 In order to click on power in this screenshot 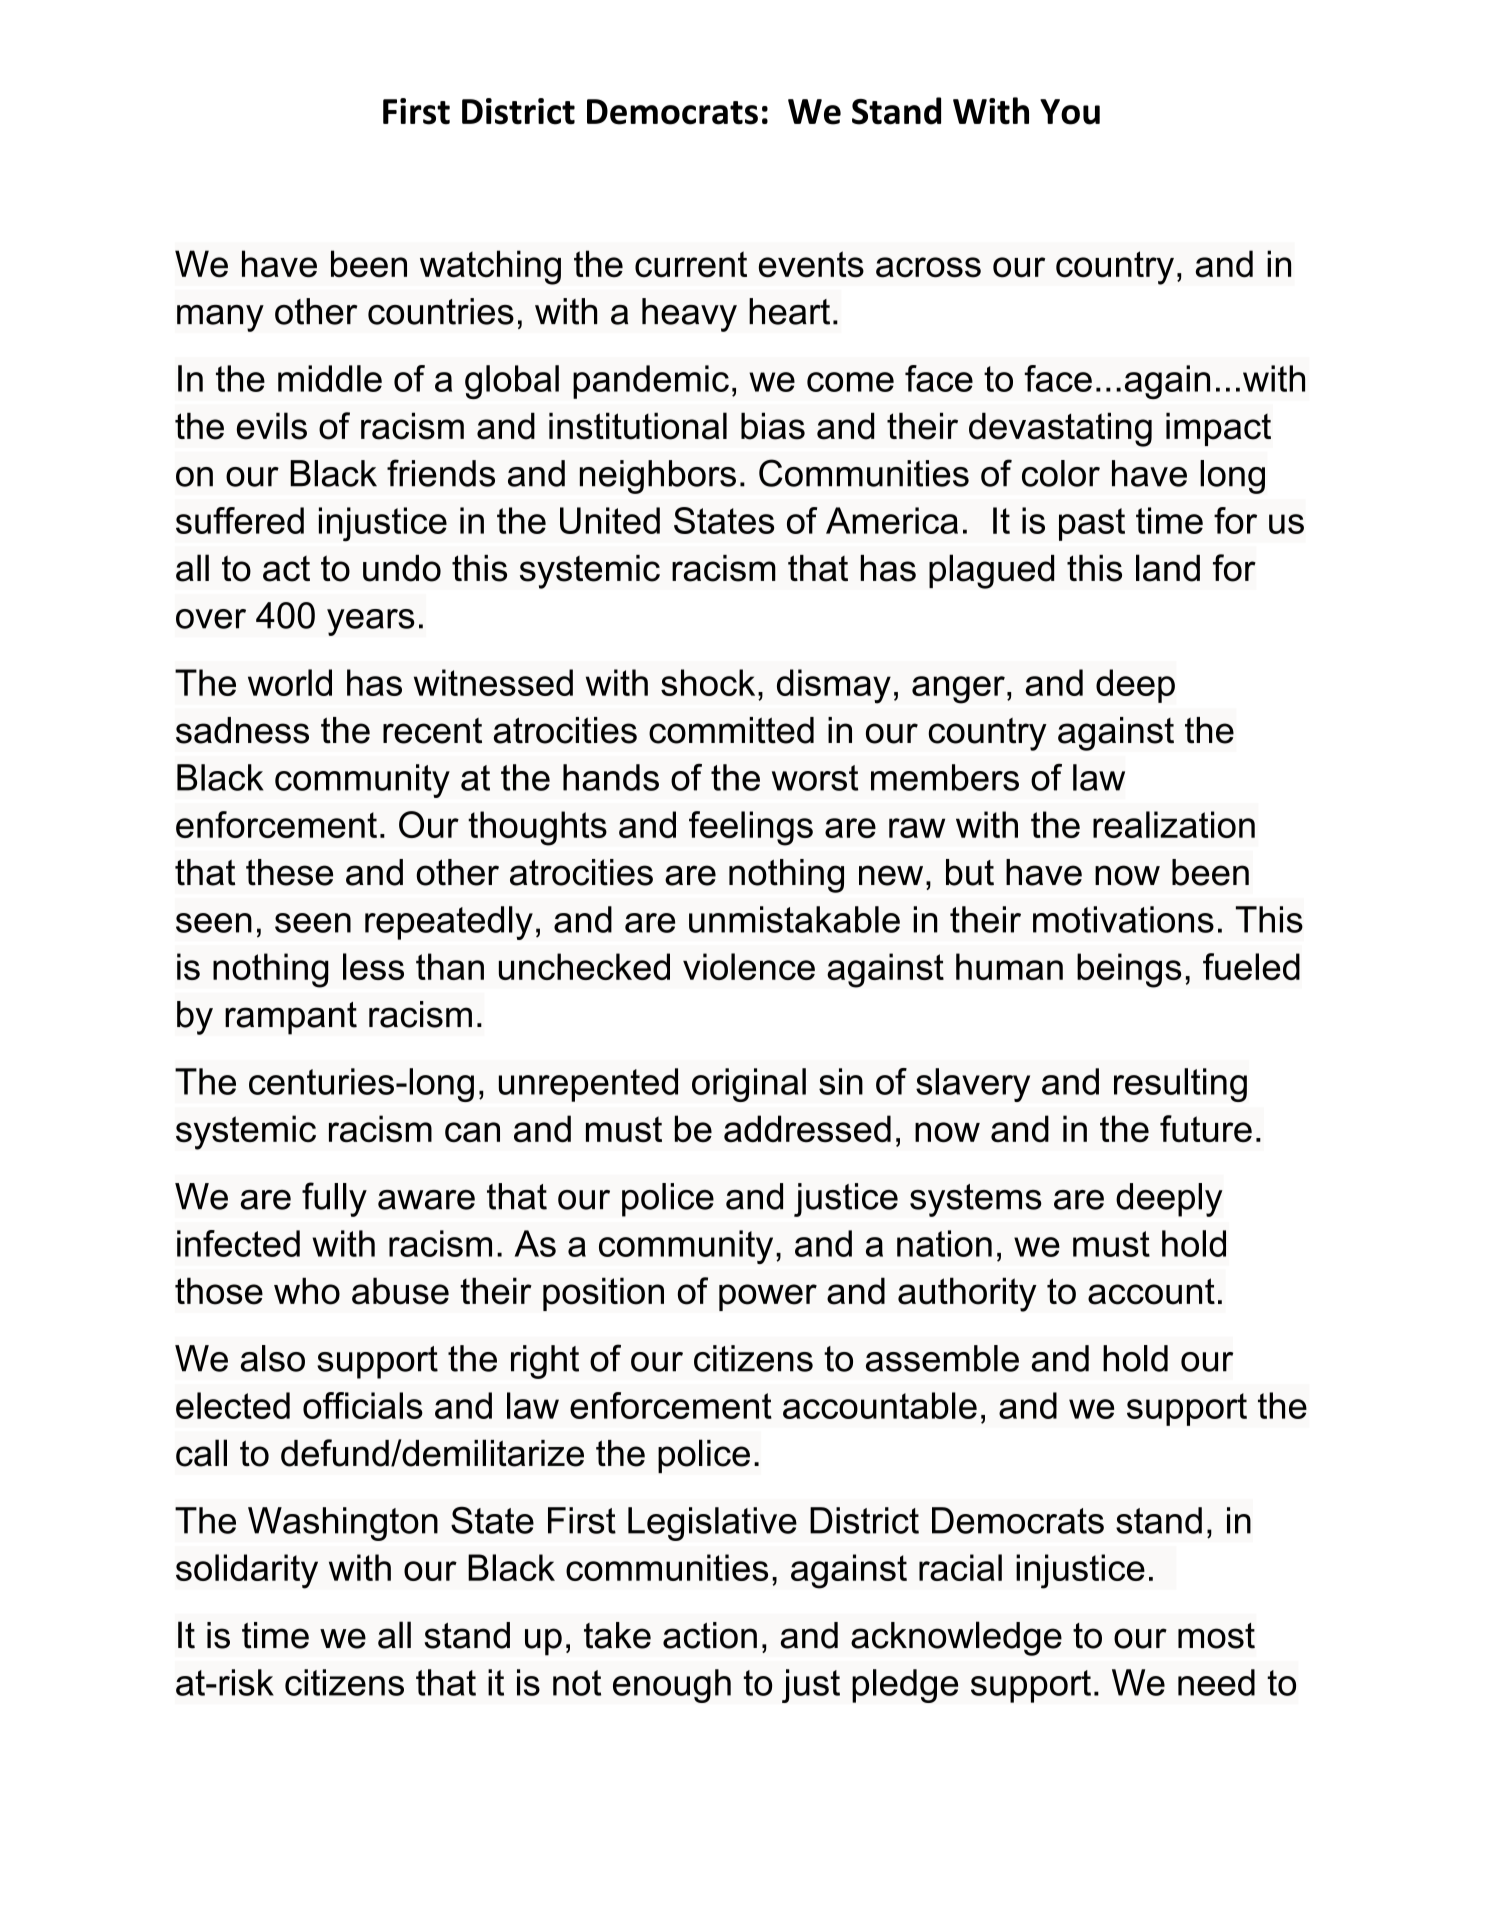, I will do `click(768, 1297)`.
